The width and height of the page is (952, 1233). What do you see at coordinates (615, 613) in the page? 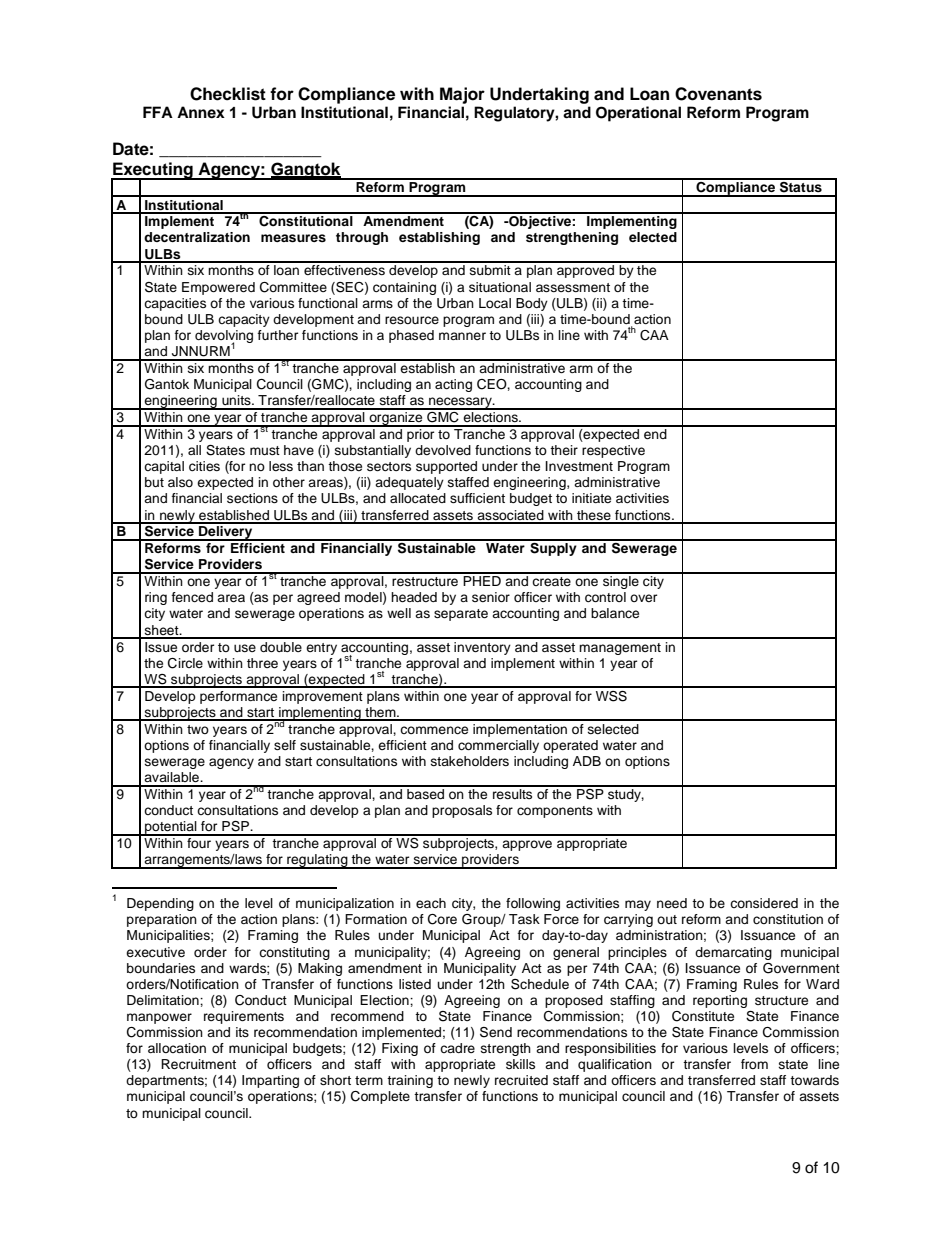
I see `balance` at bounding box center [615, 613].
